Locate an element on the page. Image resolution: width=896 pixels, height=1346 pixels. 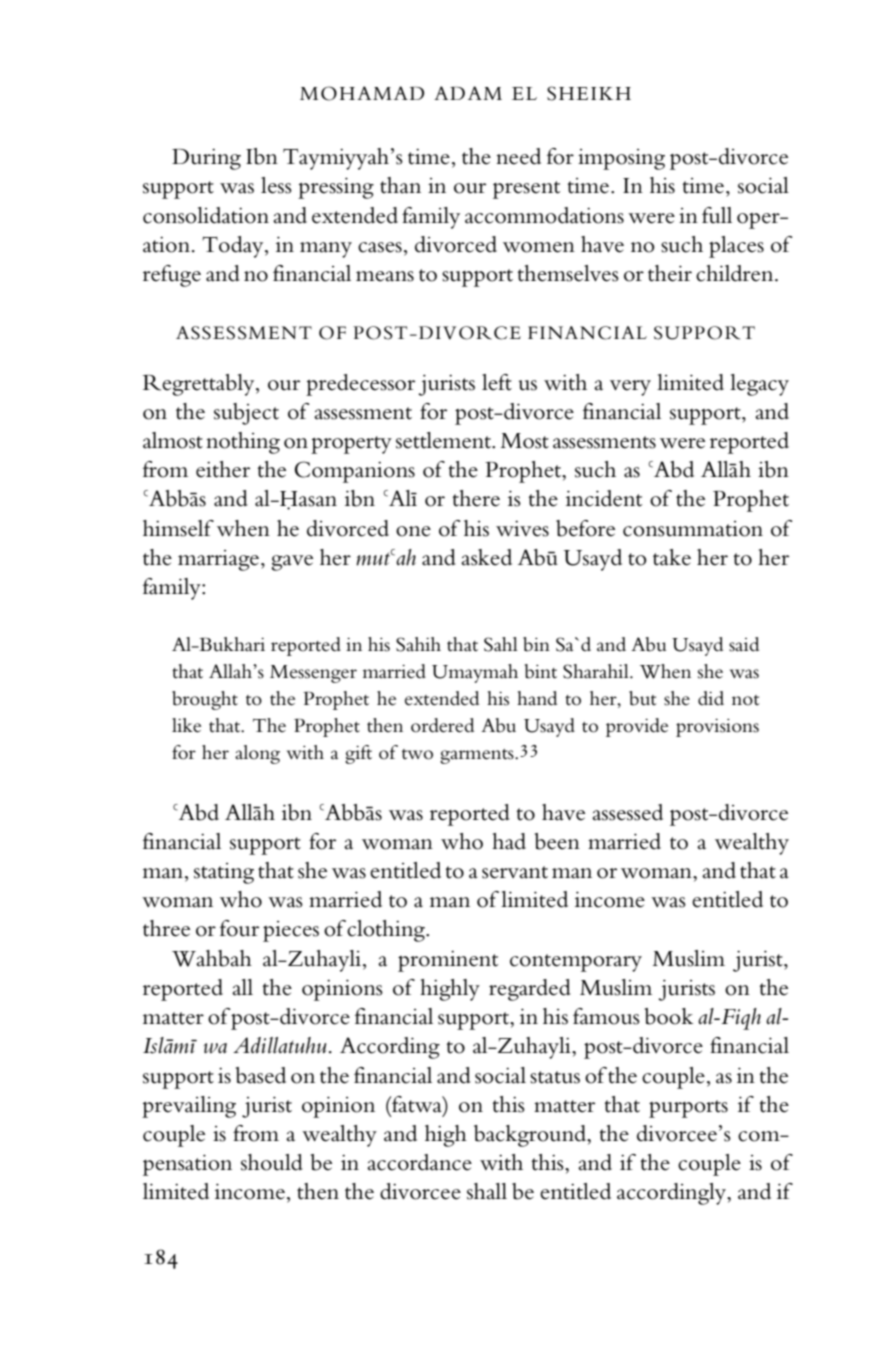
marriage is located at coordinates (218, 560).
